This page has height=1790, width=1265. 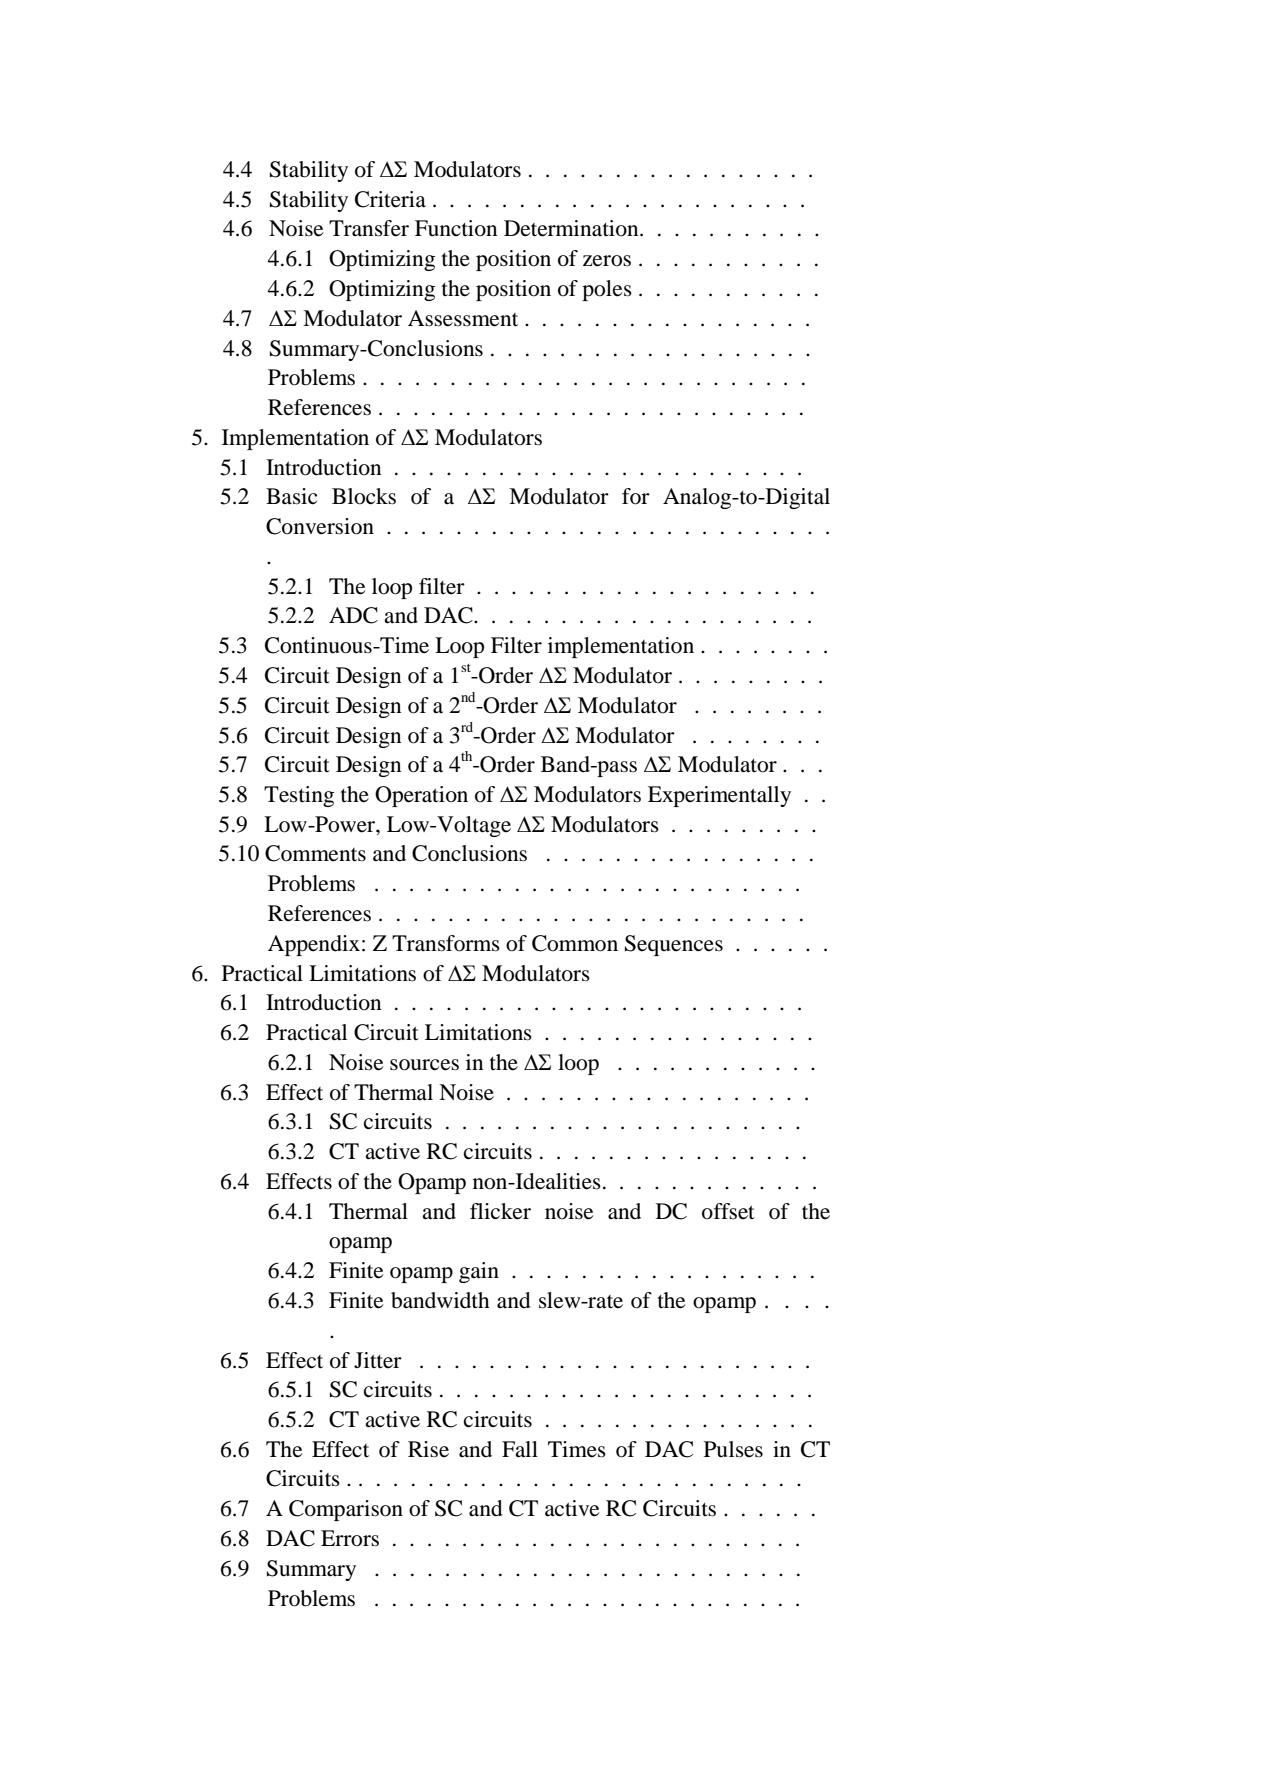 I want to click on Sequences, so click(x=674, y=945).
